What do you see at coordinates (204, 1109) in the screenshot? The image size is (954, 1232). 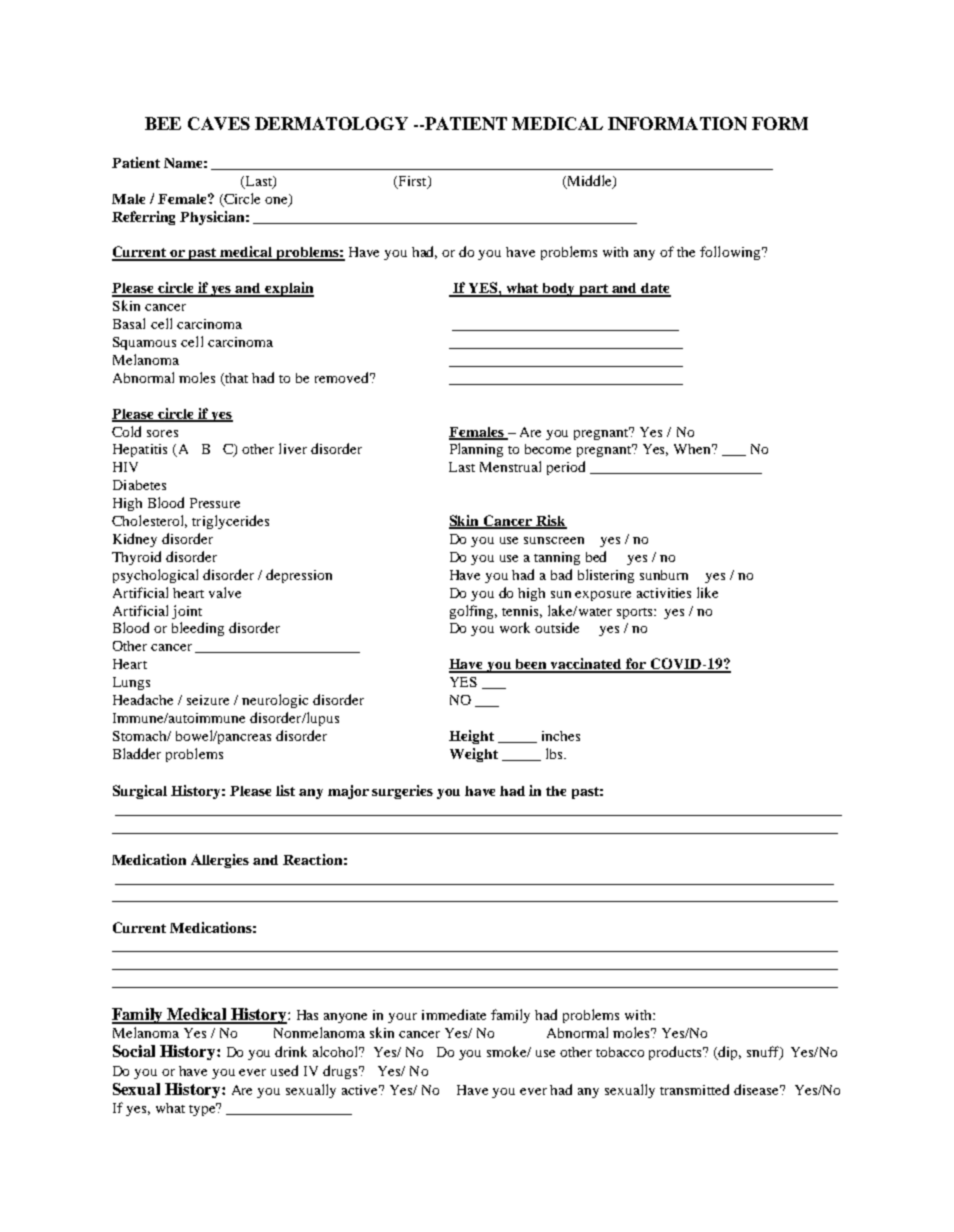 I see `type` at bounding box center [204, 1109].
